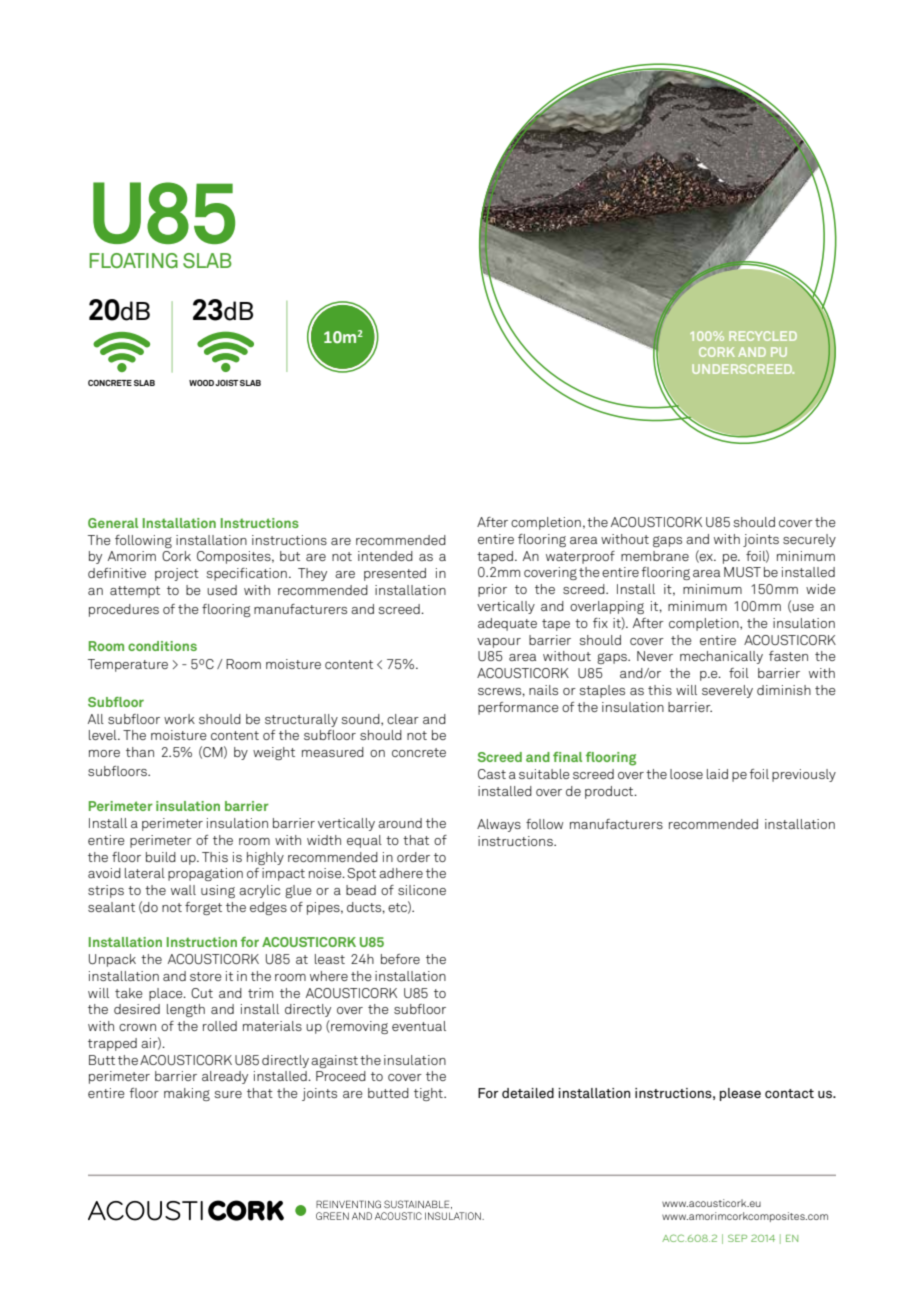  What do you see at coordinates (717, 774) in the screenshot?
I see `laid` at bounding box center [717, 774].
